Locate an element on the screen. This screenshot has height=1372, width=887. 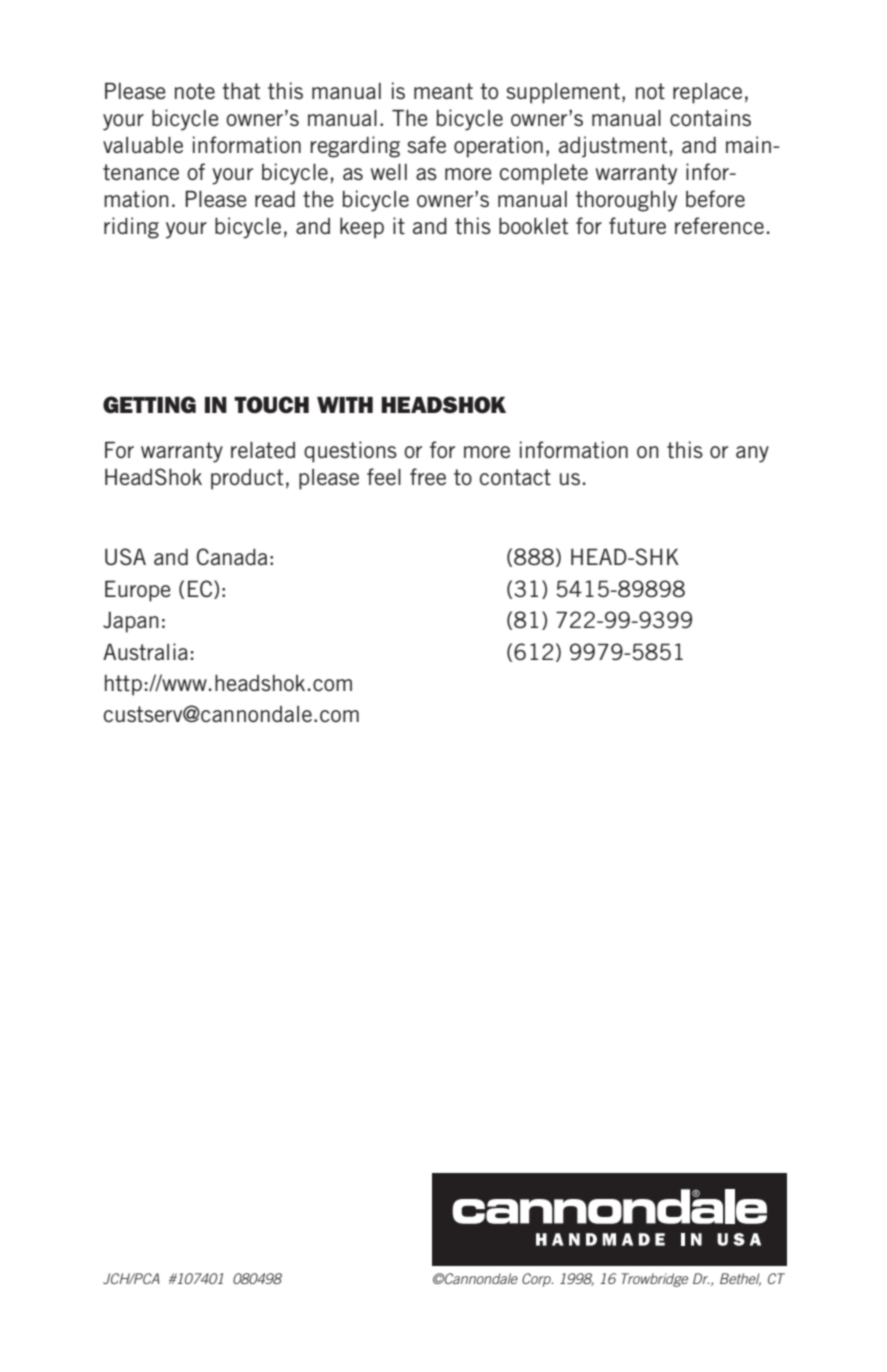
keep is located at coordinates (362, 228).
